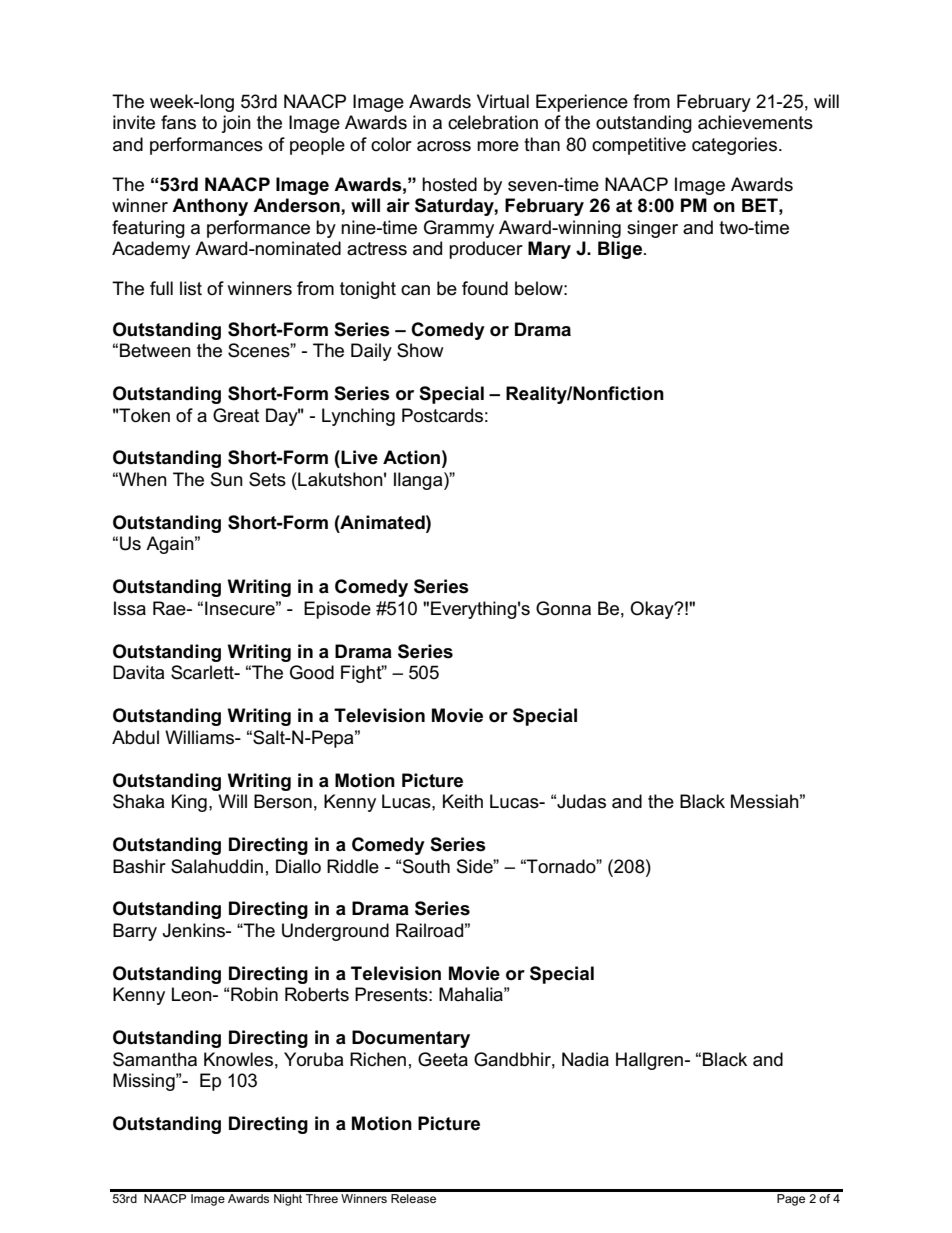 The image size is (952, 1233). Describe the element at coordinates (585, 1059) in the image. I see `Nadia` at that location.
